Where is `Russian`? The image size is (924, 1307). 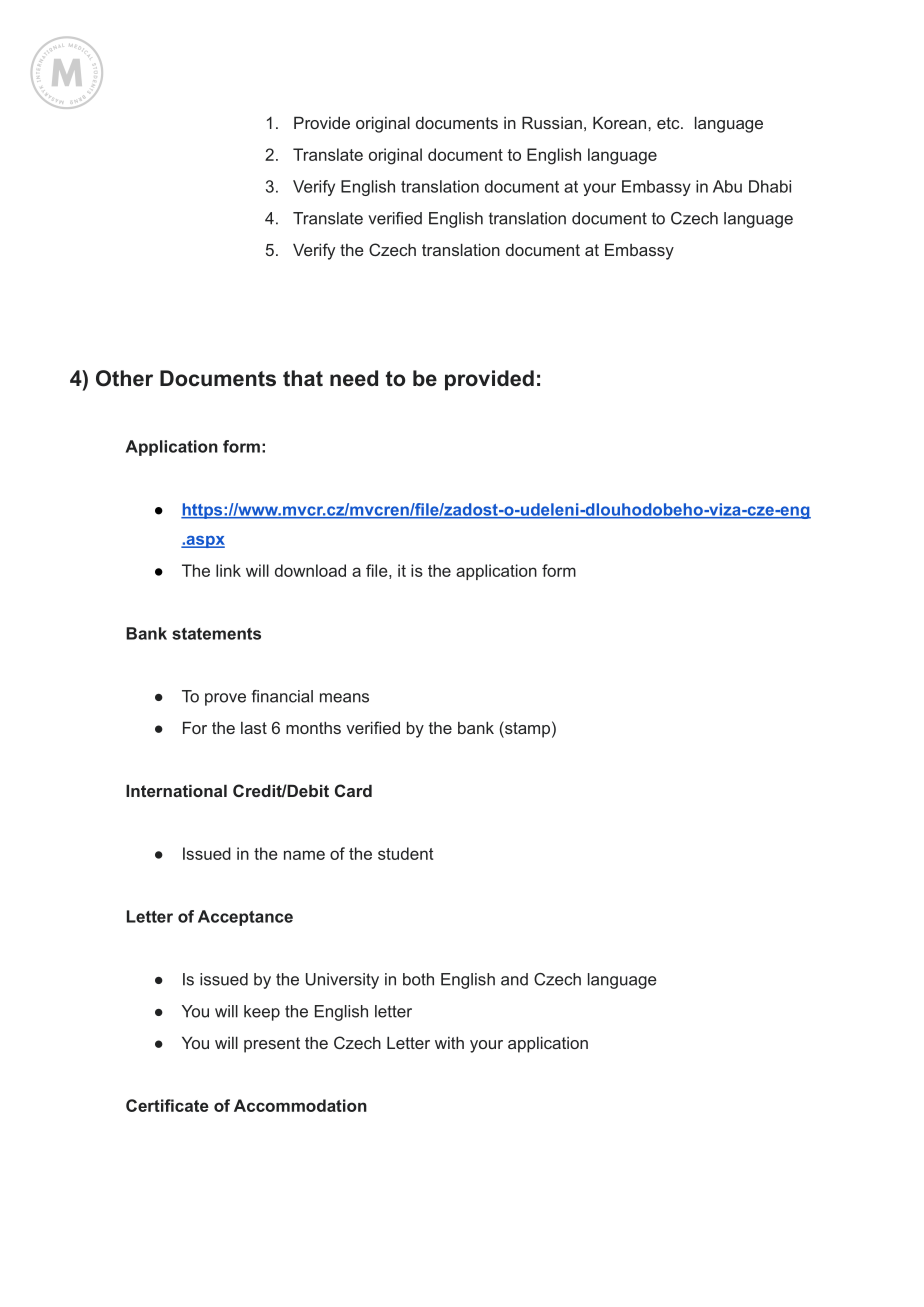
Russian is located at coordinates (552, 122).
